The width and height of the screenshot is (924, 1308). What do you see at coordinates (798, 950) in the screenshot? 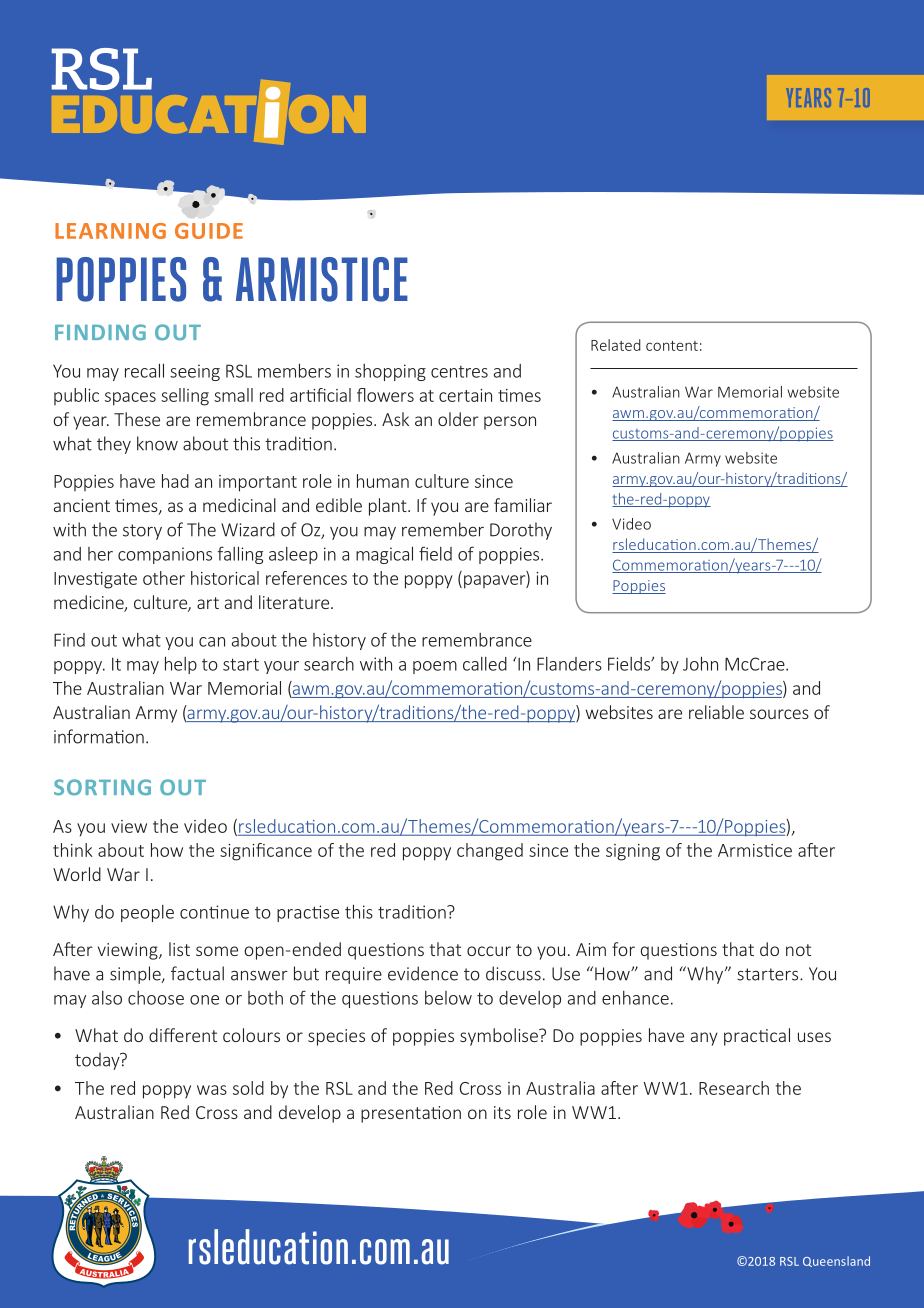
I see `not` at bounding box center [798, 950].
